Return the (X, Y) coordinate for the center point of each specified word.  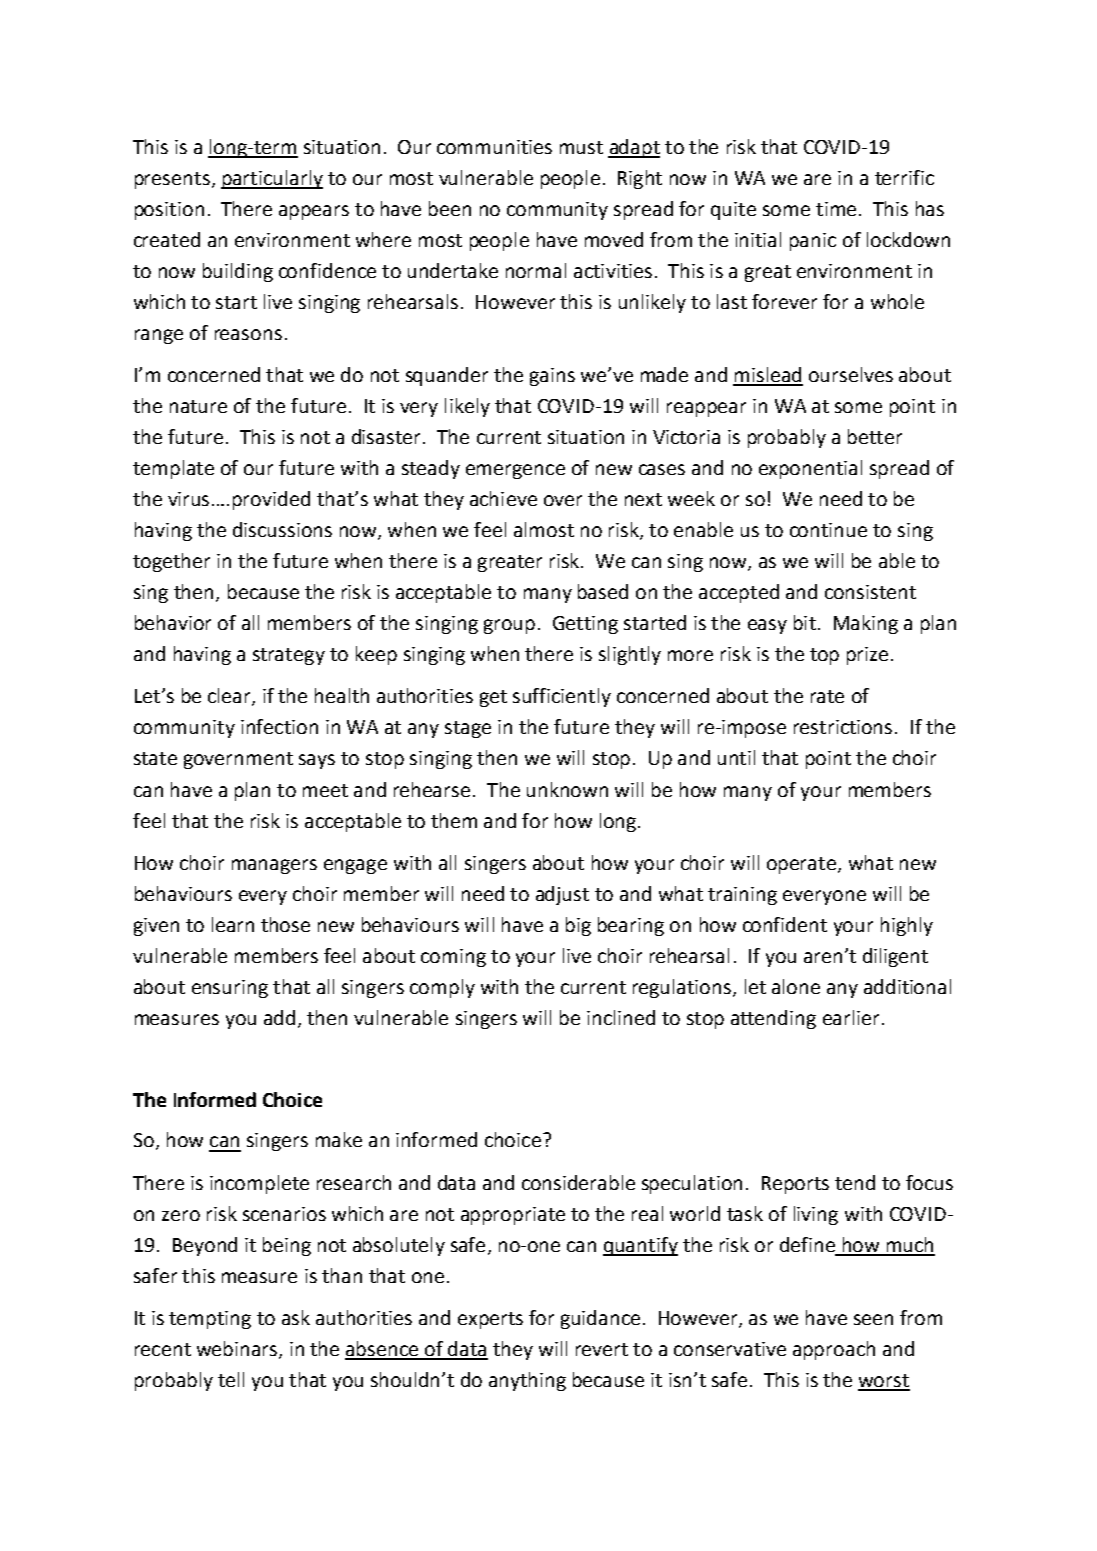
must (581, 147)
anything (527, 1381)
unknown (567, 789)
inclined (621, 1017)
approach (834, 1350)
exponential (810, 469)
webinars (238, 1349)
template (173, 469)
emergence (515, 471)
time (836, 209)
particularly (272, 179)
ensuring (230, 989)
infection (279, 726)
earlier (851, 1017)
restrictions (843, 727)
